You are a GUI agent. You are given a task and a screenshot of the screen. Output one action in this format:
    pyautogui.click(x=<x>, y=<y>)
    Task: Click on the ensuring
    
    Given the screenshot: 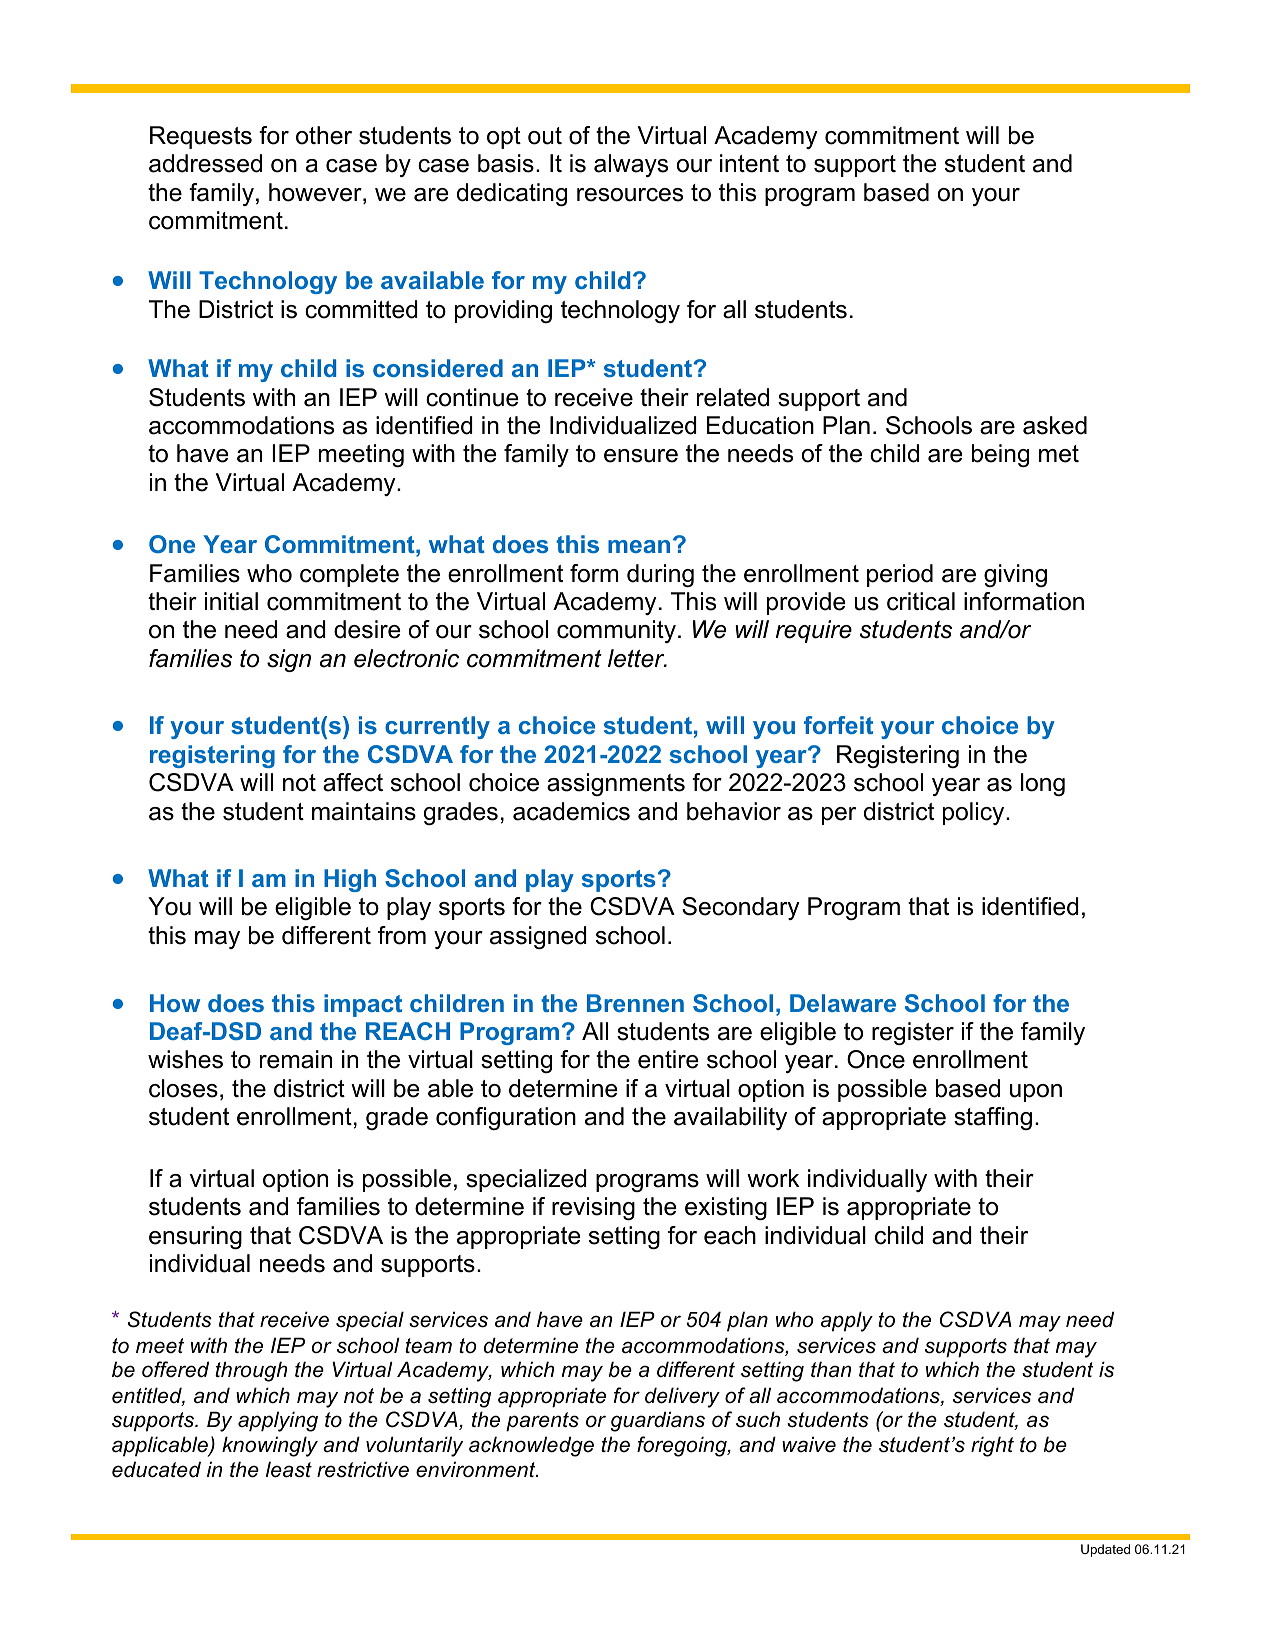 What is the action you would take?
    pyautogui.click(x=195, y=1237)
